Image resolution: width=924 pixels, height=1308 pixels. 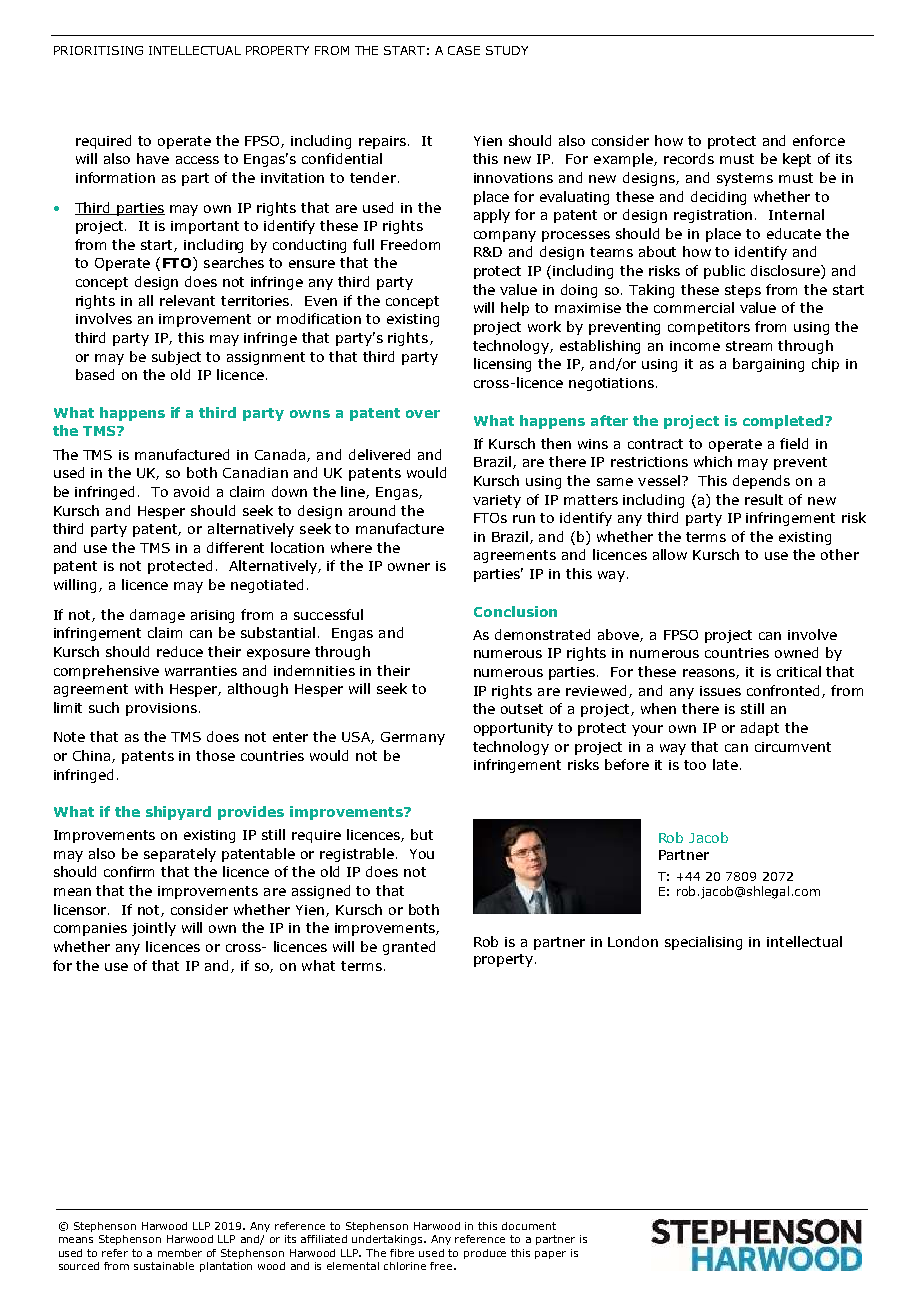 I want to click on avoid, so click(x=191, y=491).
